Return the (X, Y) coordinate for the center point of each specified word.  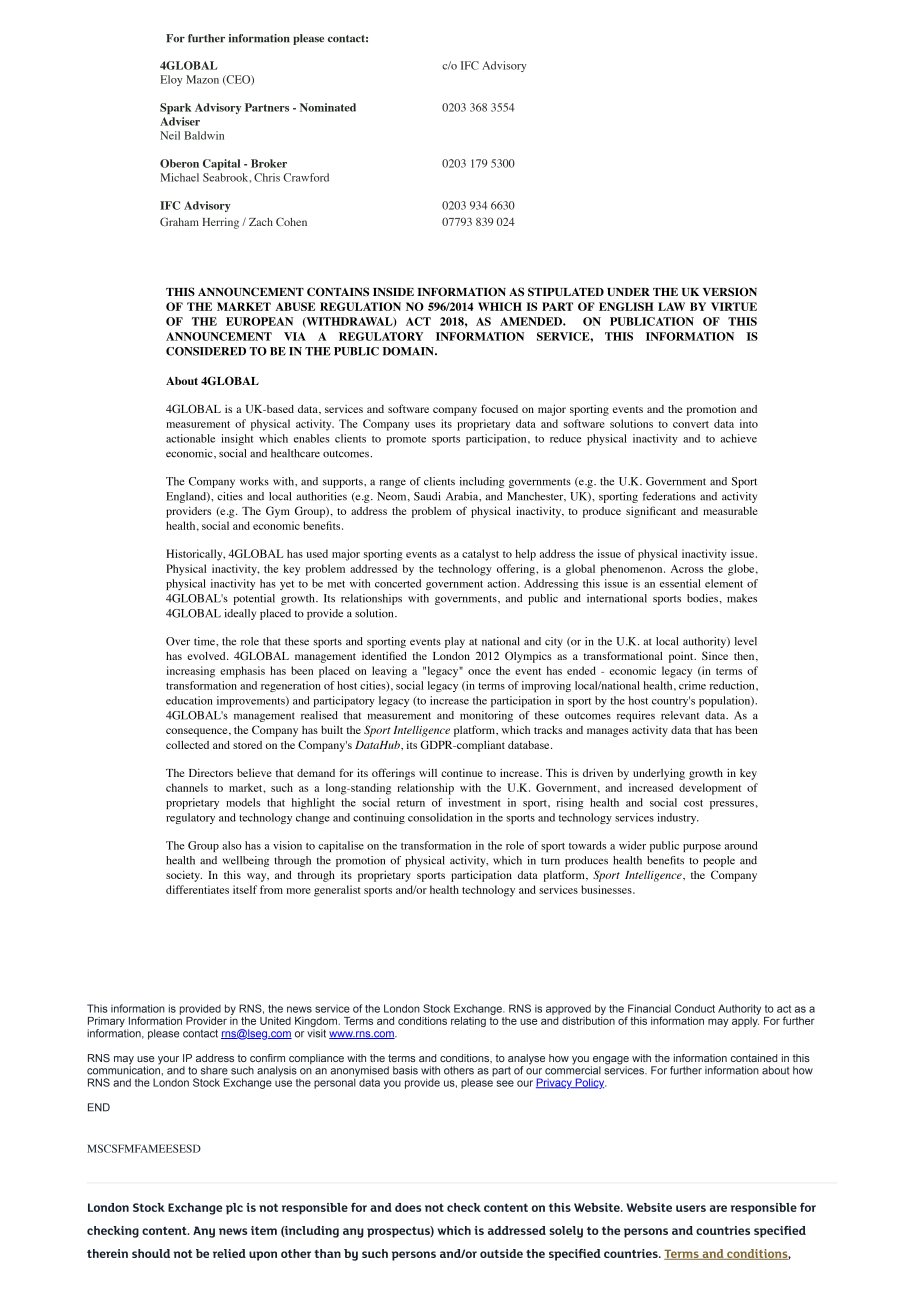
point (682, 657)
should (151, 1253)
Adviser (180, 121)
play (455, 642)
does (408, 1207)
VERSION (730, 291)
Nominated (328, 107)
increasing (190, 672)
